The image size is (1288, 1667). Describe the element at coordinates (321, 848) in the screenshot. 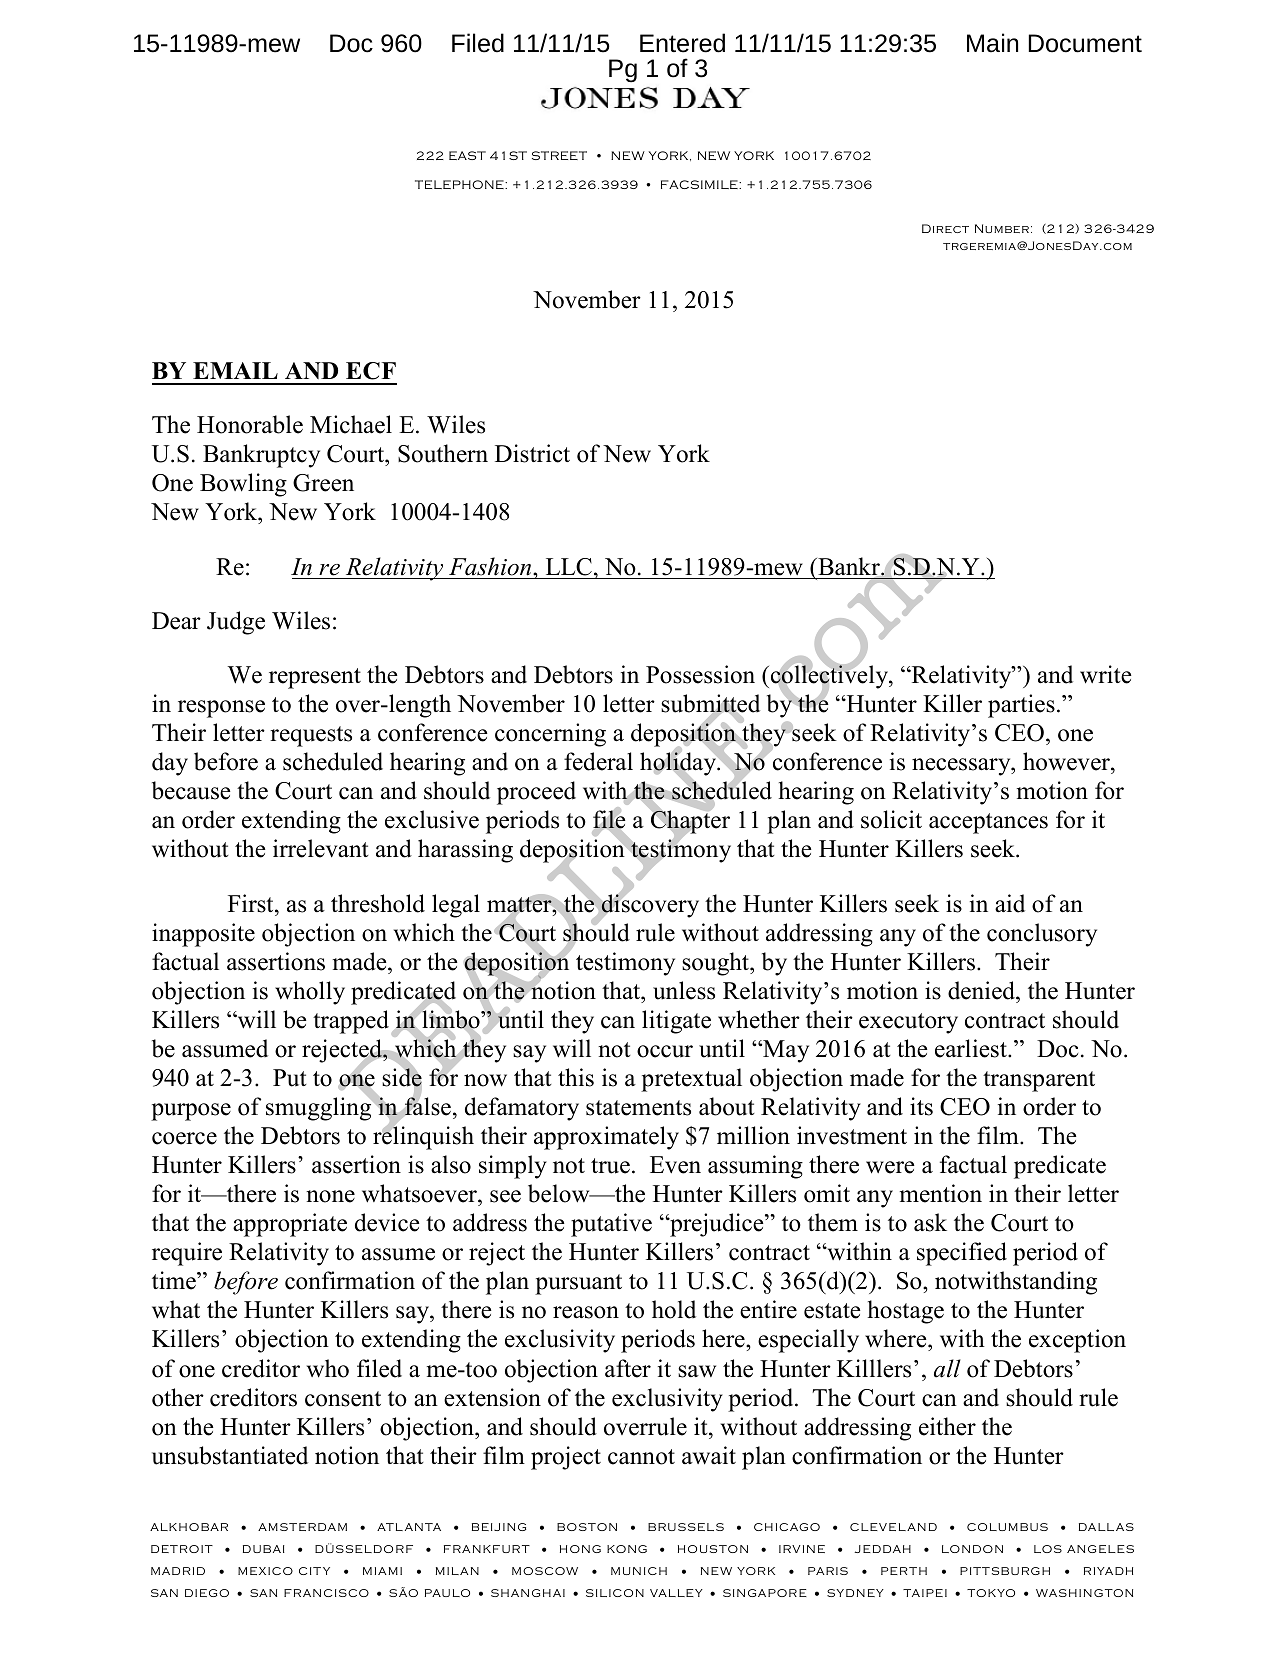

I see `irrelevant` at that location.
